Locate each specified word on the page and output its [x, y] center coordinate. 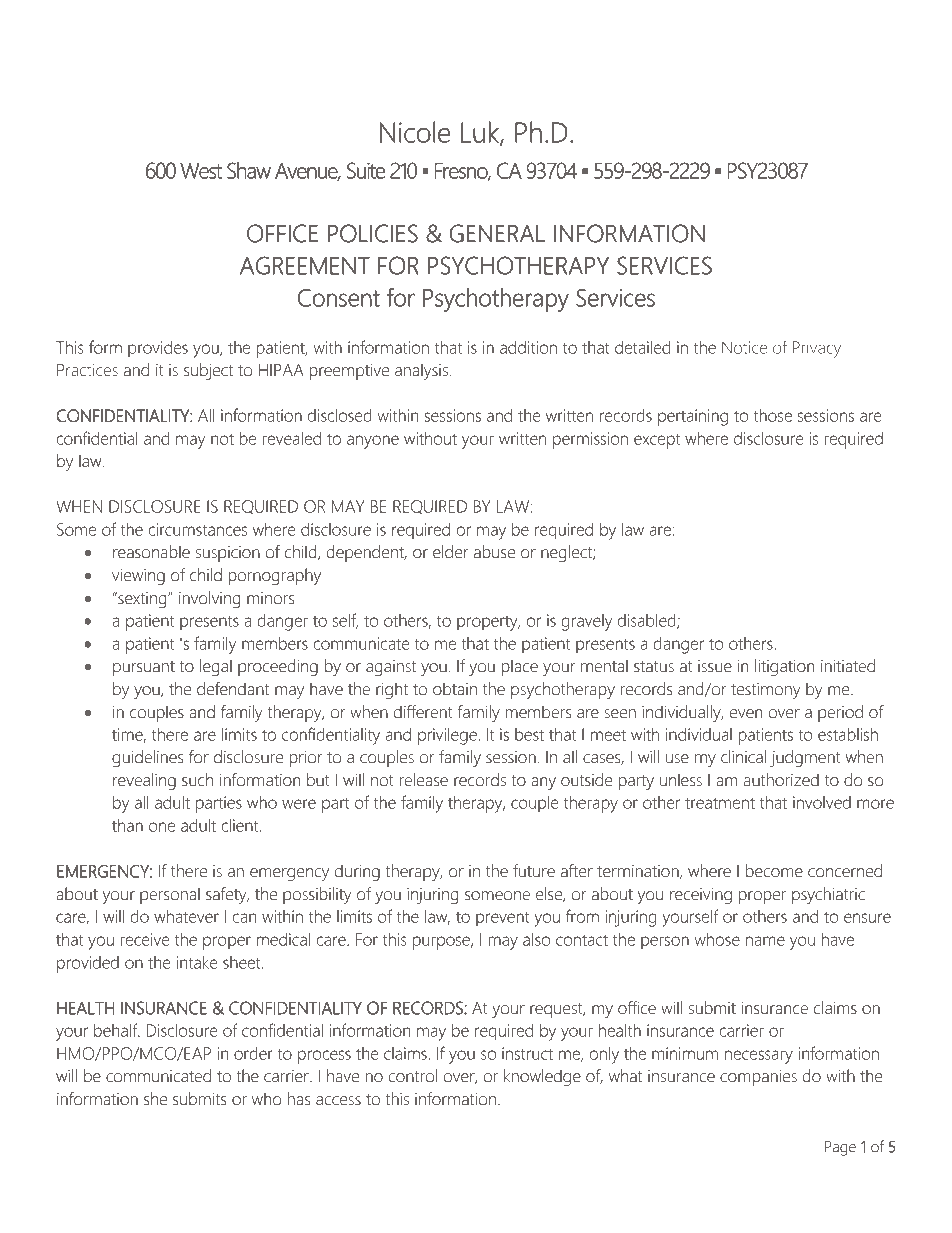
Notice [744, 347]
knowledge [542, 1077]
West [201, 171]
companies [758, 1078]
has [299, 1099]
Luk [481, 133]
